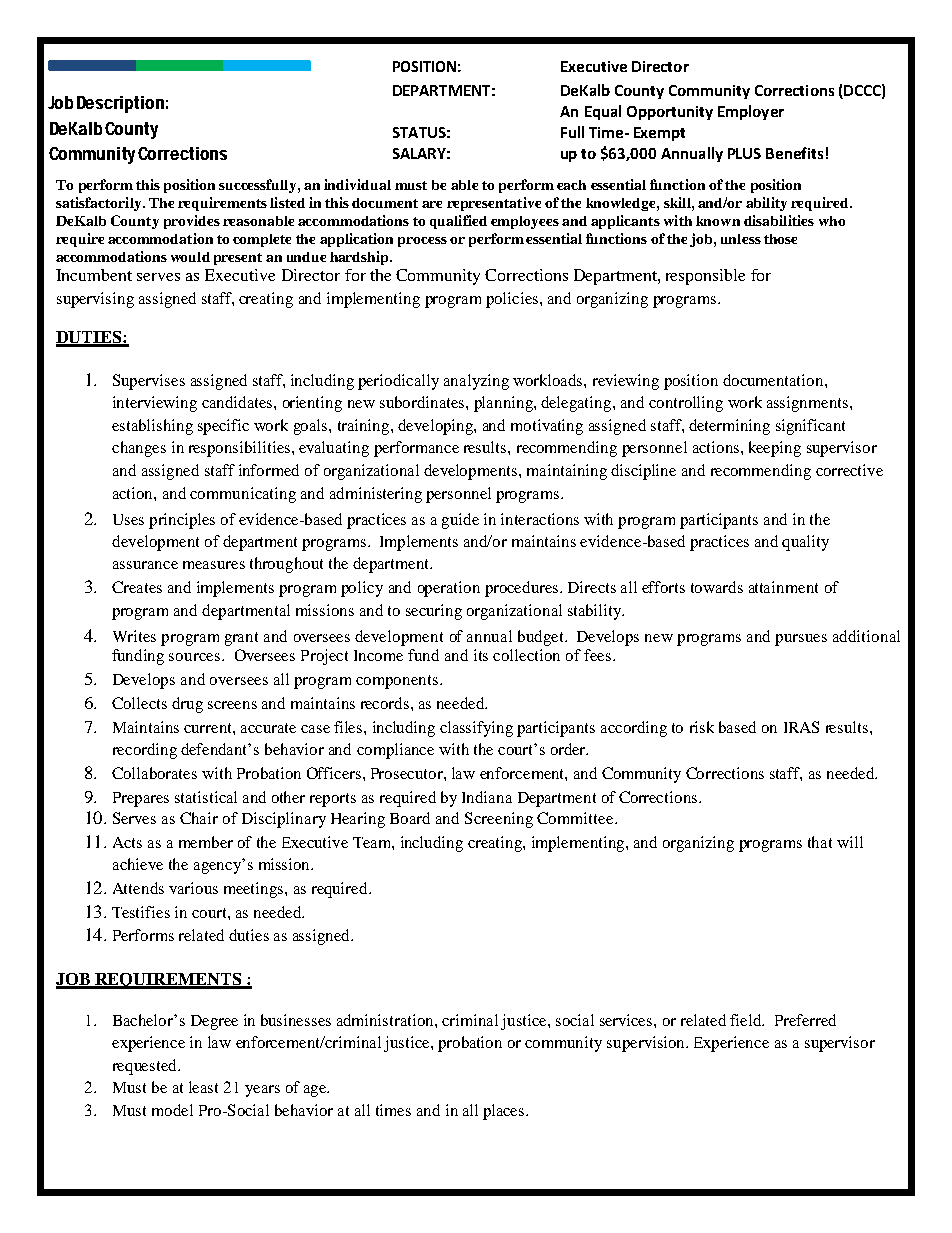  I want to click on assignments, so click(809, 404).
